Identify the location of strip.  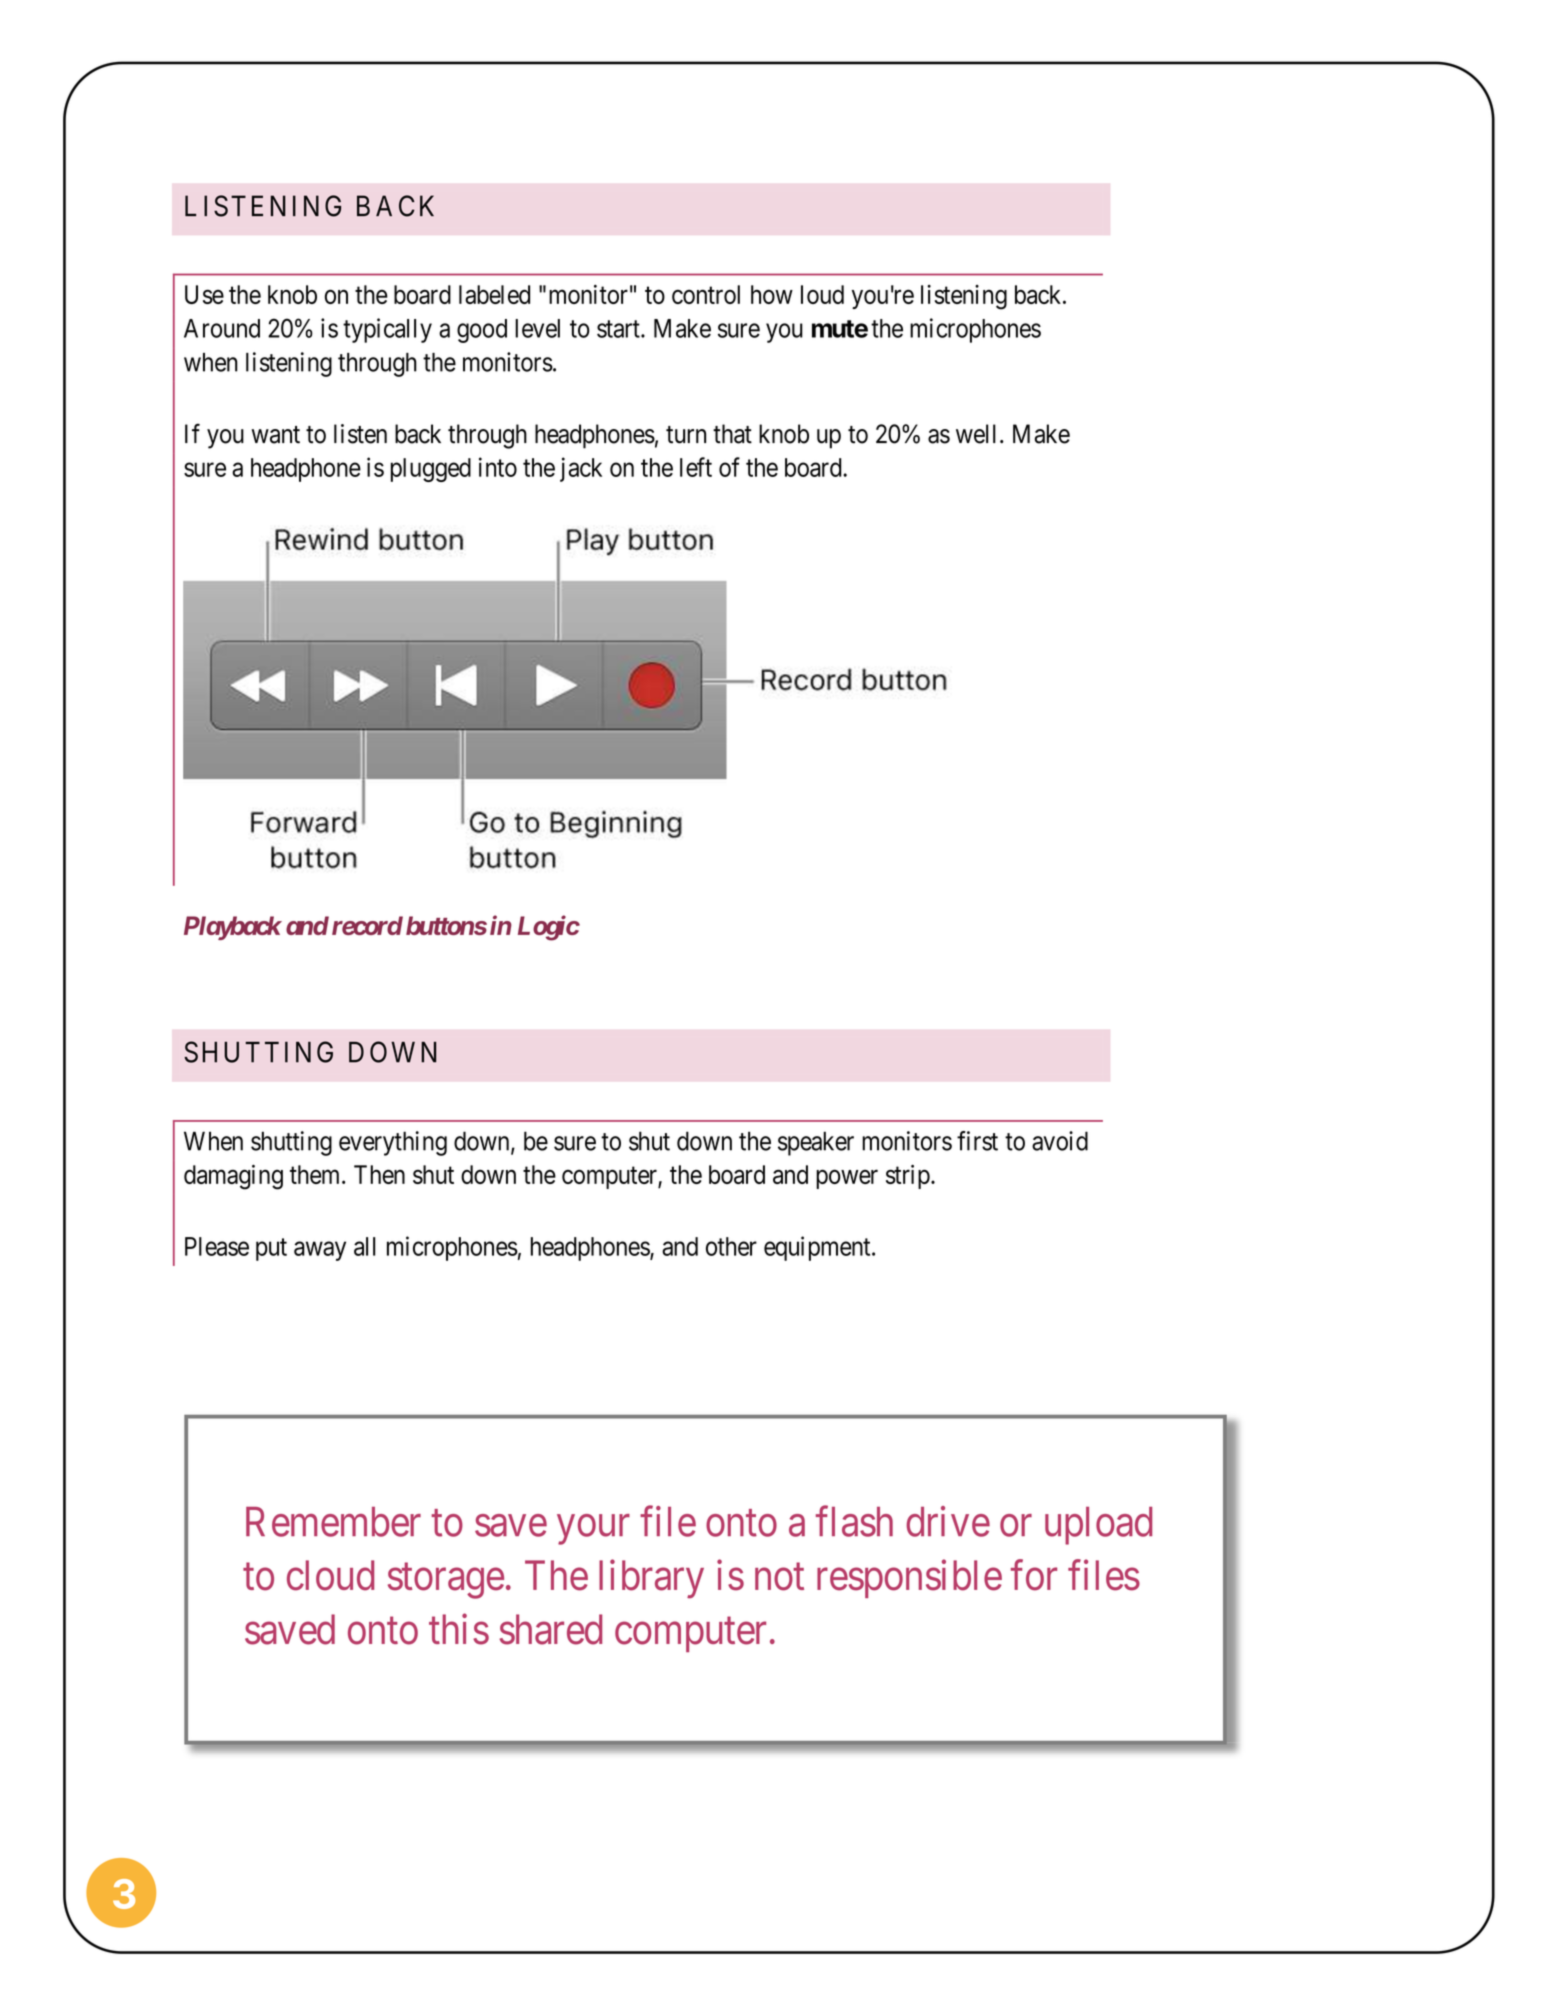
(908, 1176).
